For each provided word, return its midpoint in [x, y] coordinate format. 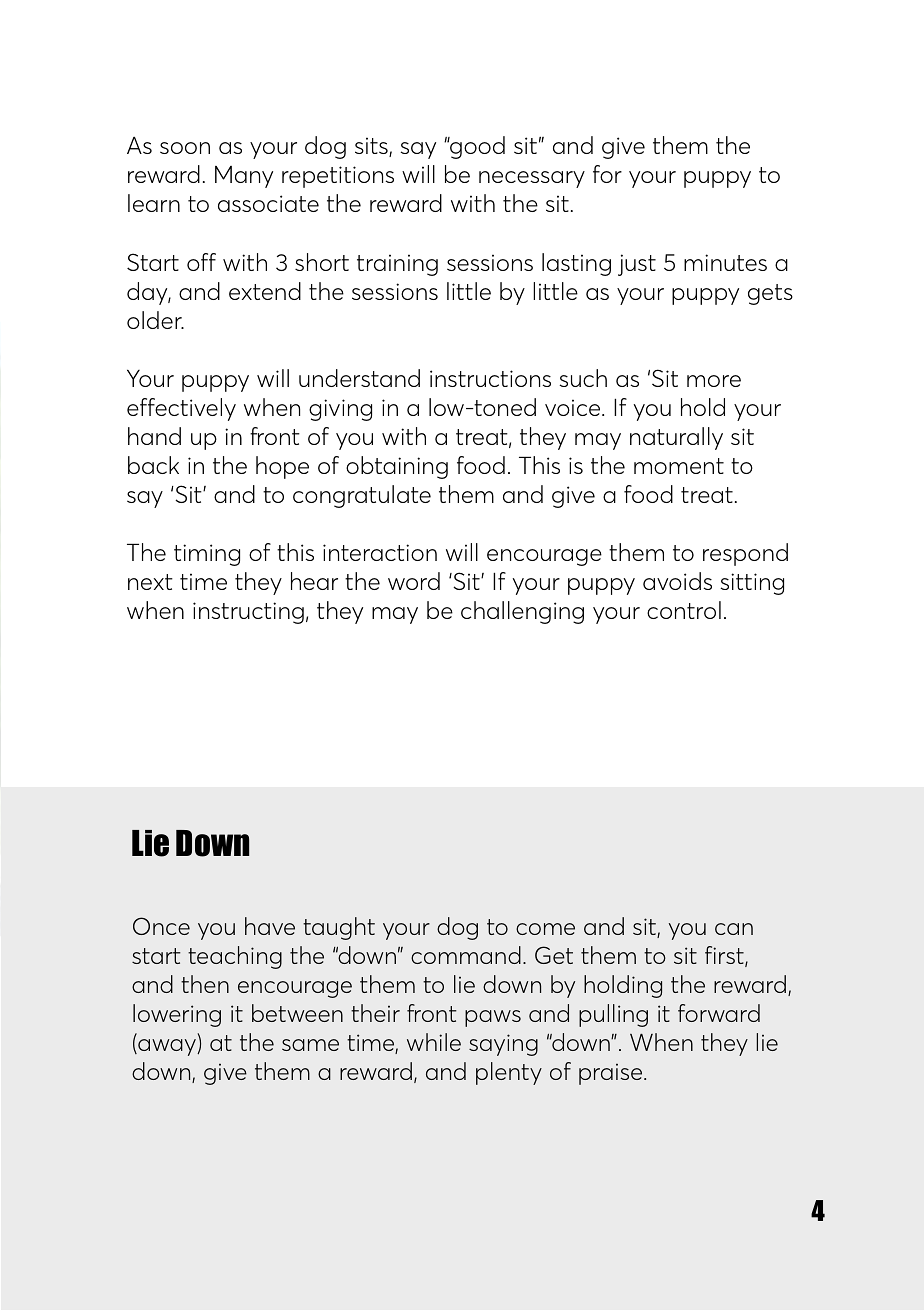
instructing [248, 613]
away [167, 1047]
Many [244, 177]
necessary [532, 179]
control [684, 610]
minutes [725, 262]
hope [282, 467]
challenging [522, 612]
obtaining [397, 467]
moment [679, 466]
